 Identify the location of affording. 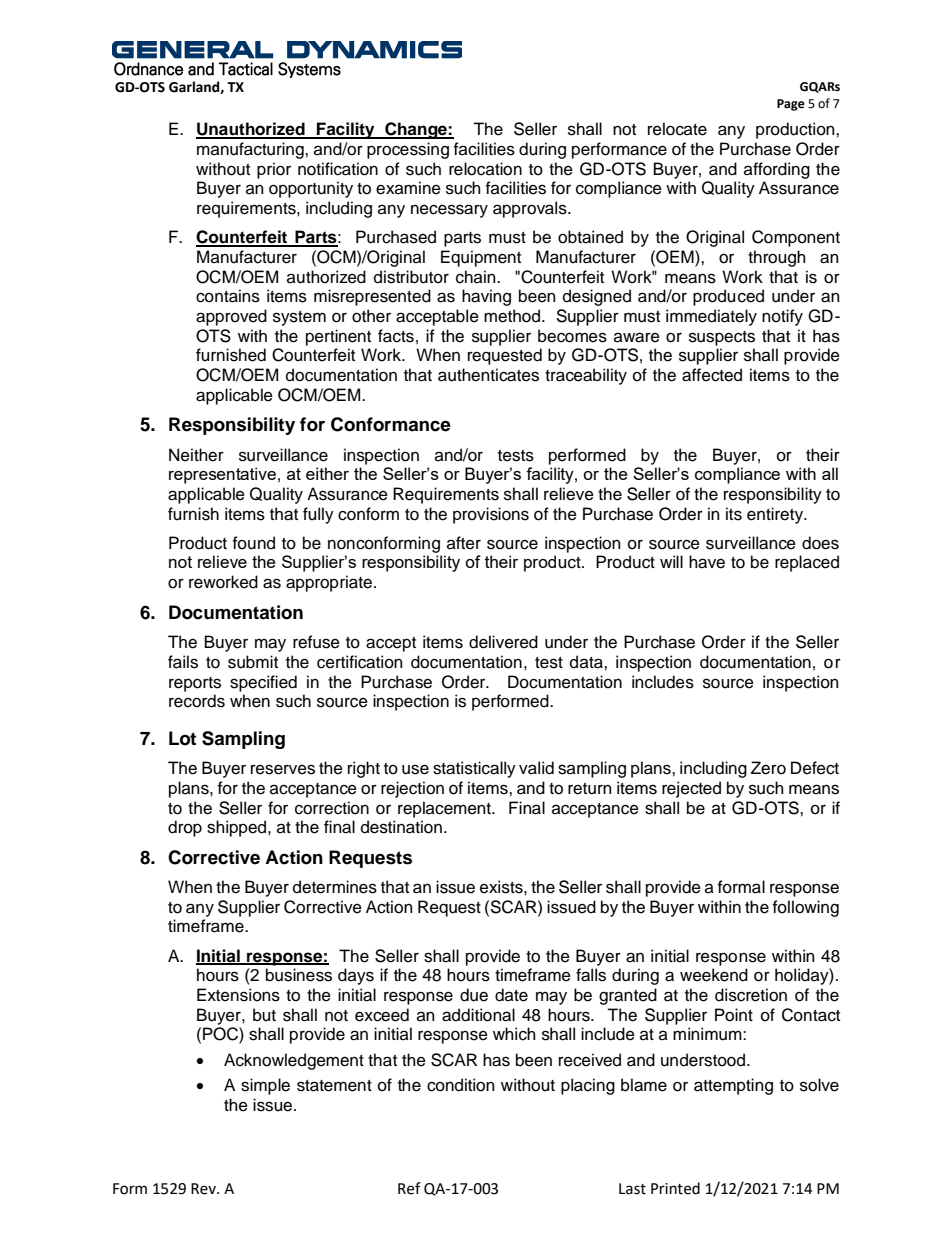
(777, 170).
